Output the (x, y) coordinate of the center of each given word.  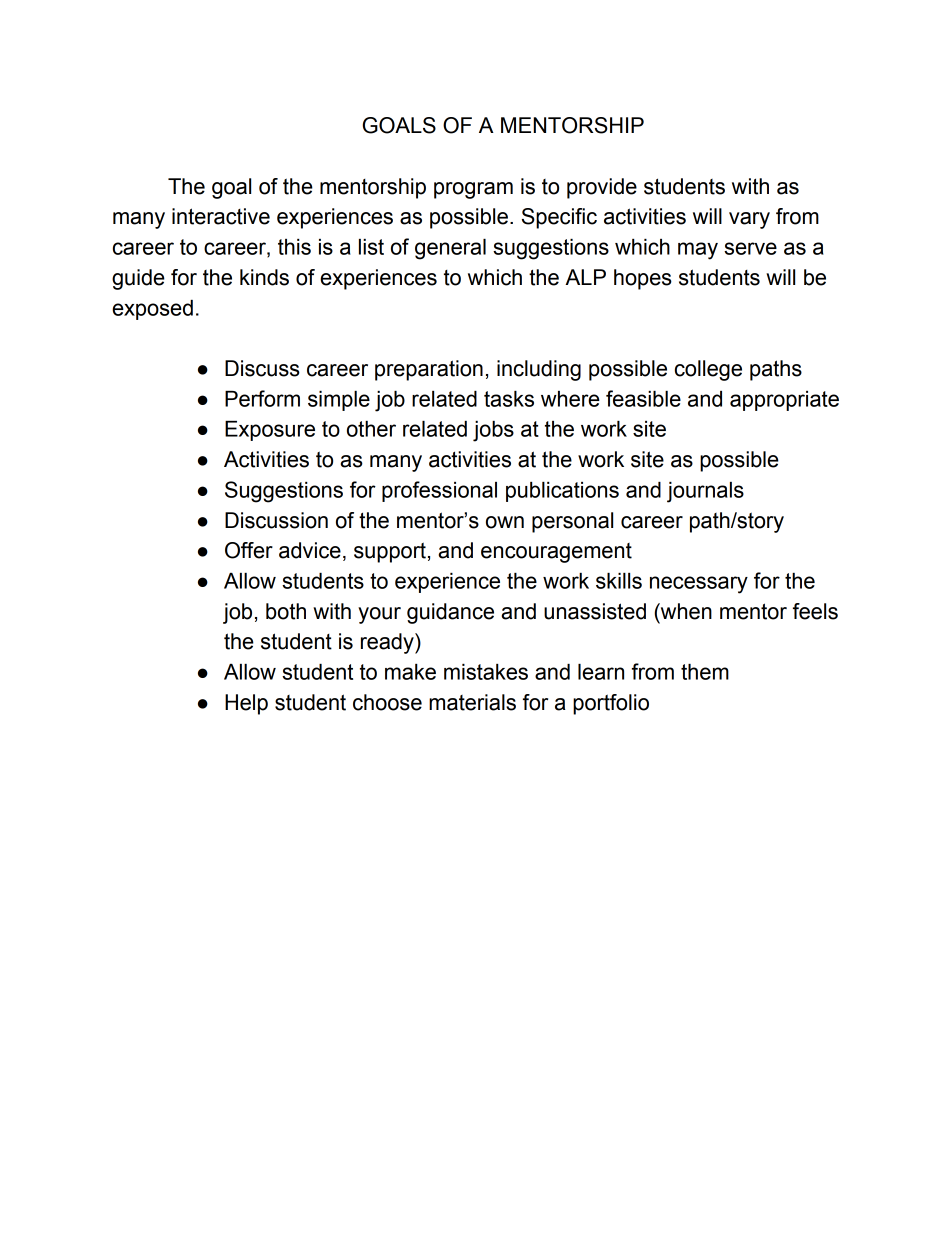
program (473, 190)
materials (472, 702)
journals (705, 492)
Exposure (270, 431)
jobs (493, 431)
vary (749, 220)
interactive (221, 216)
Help (246, 704)
